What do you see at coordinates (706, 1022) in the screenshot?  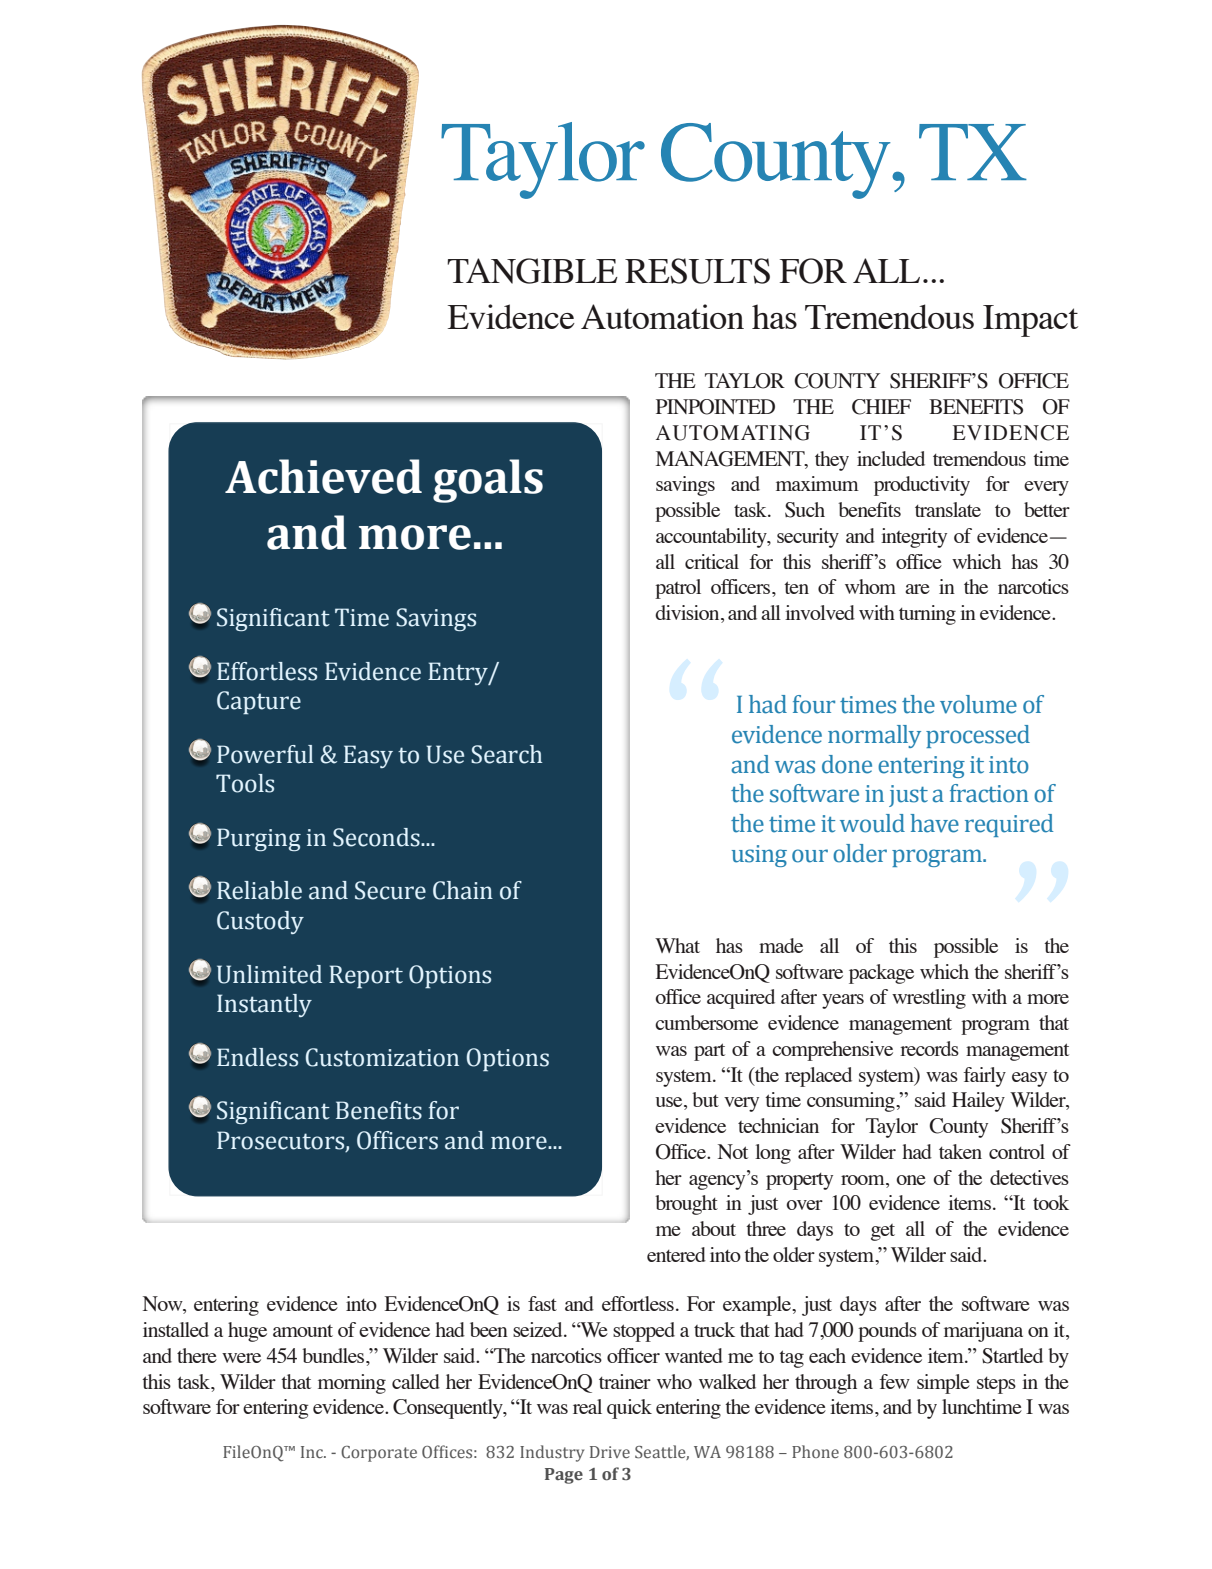 I see `cumbersome` at bounding box center [706, 1022].
